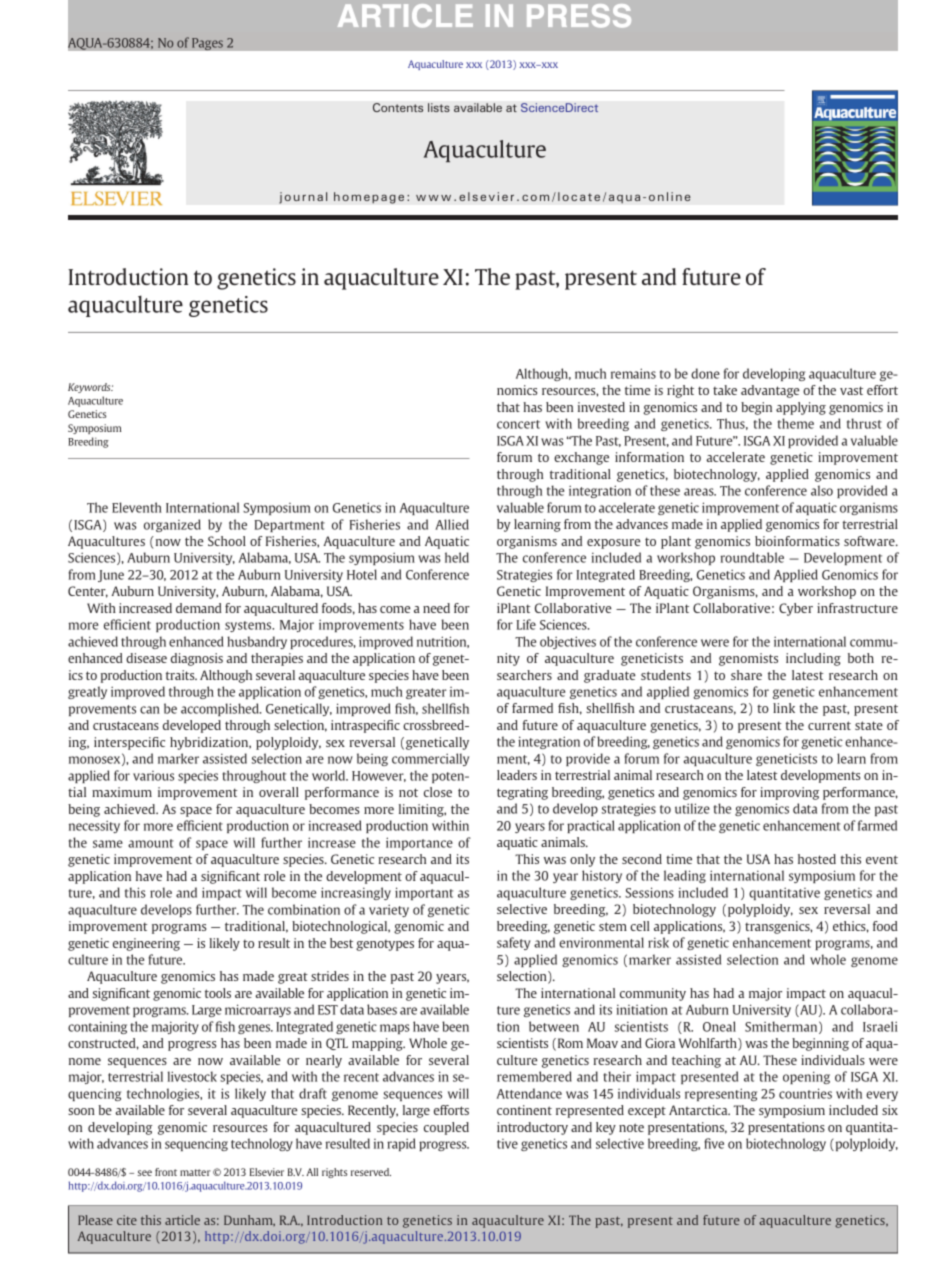  Describe the element at coordinates (172, 525) in the screenshot. I see `organized` at that location.
